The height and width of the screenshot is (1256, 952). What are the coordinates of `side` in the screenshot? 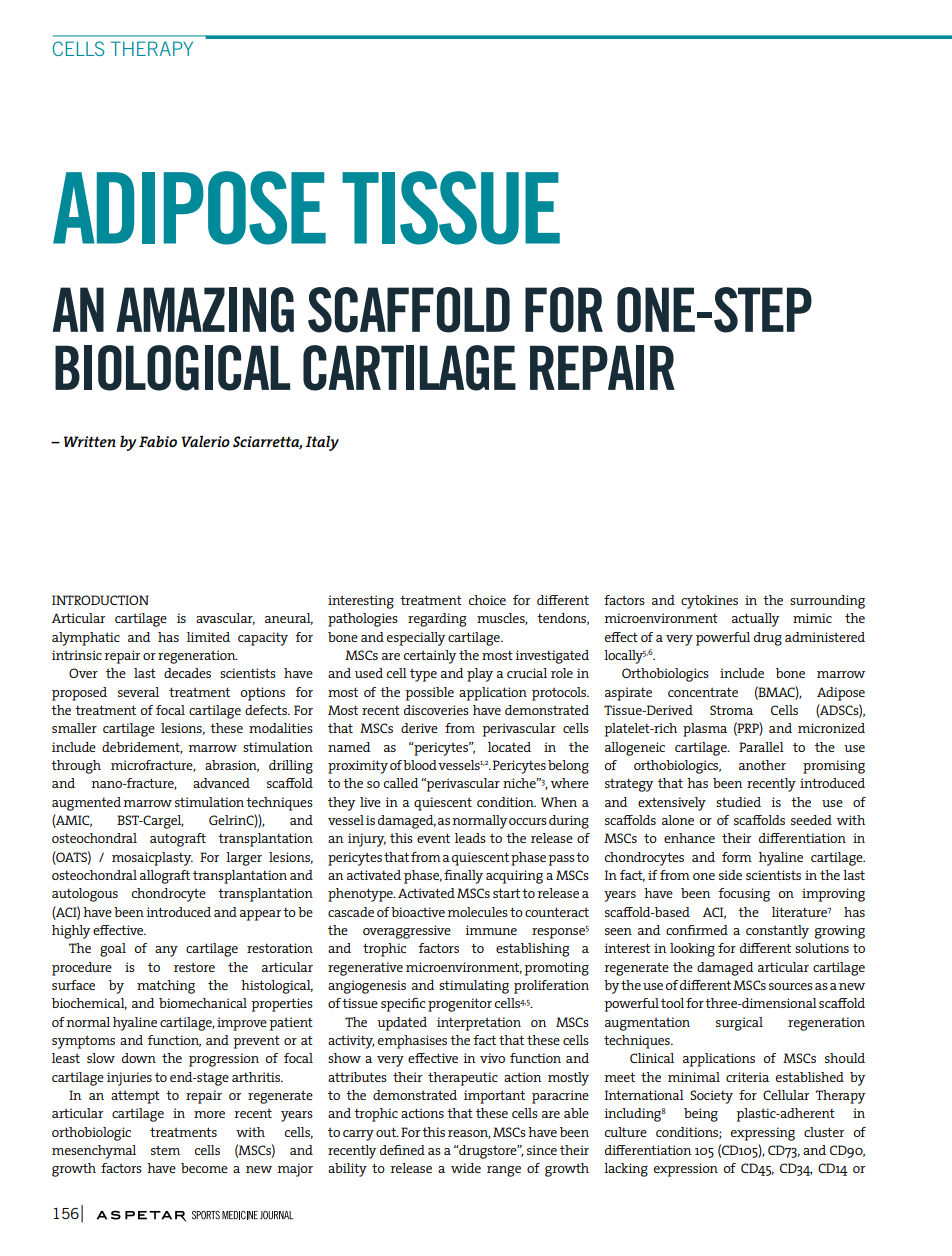 It's located at (730, 875).
